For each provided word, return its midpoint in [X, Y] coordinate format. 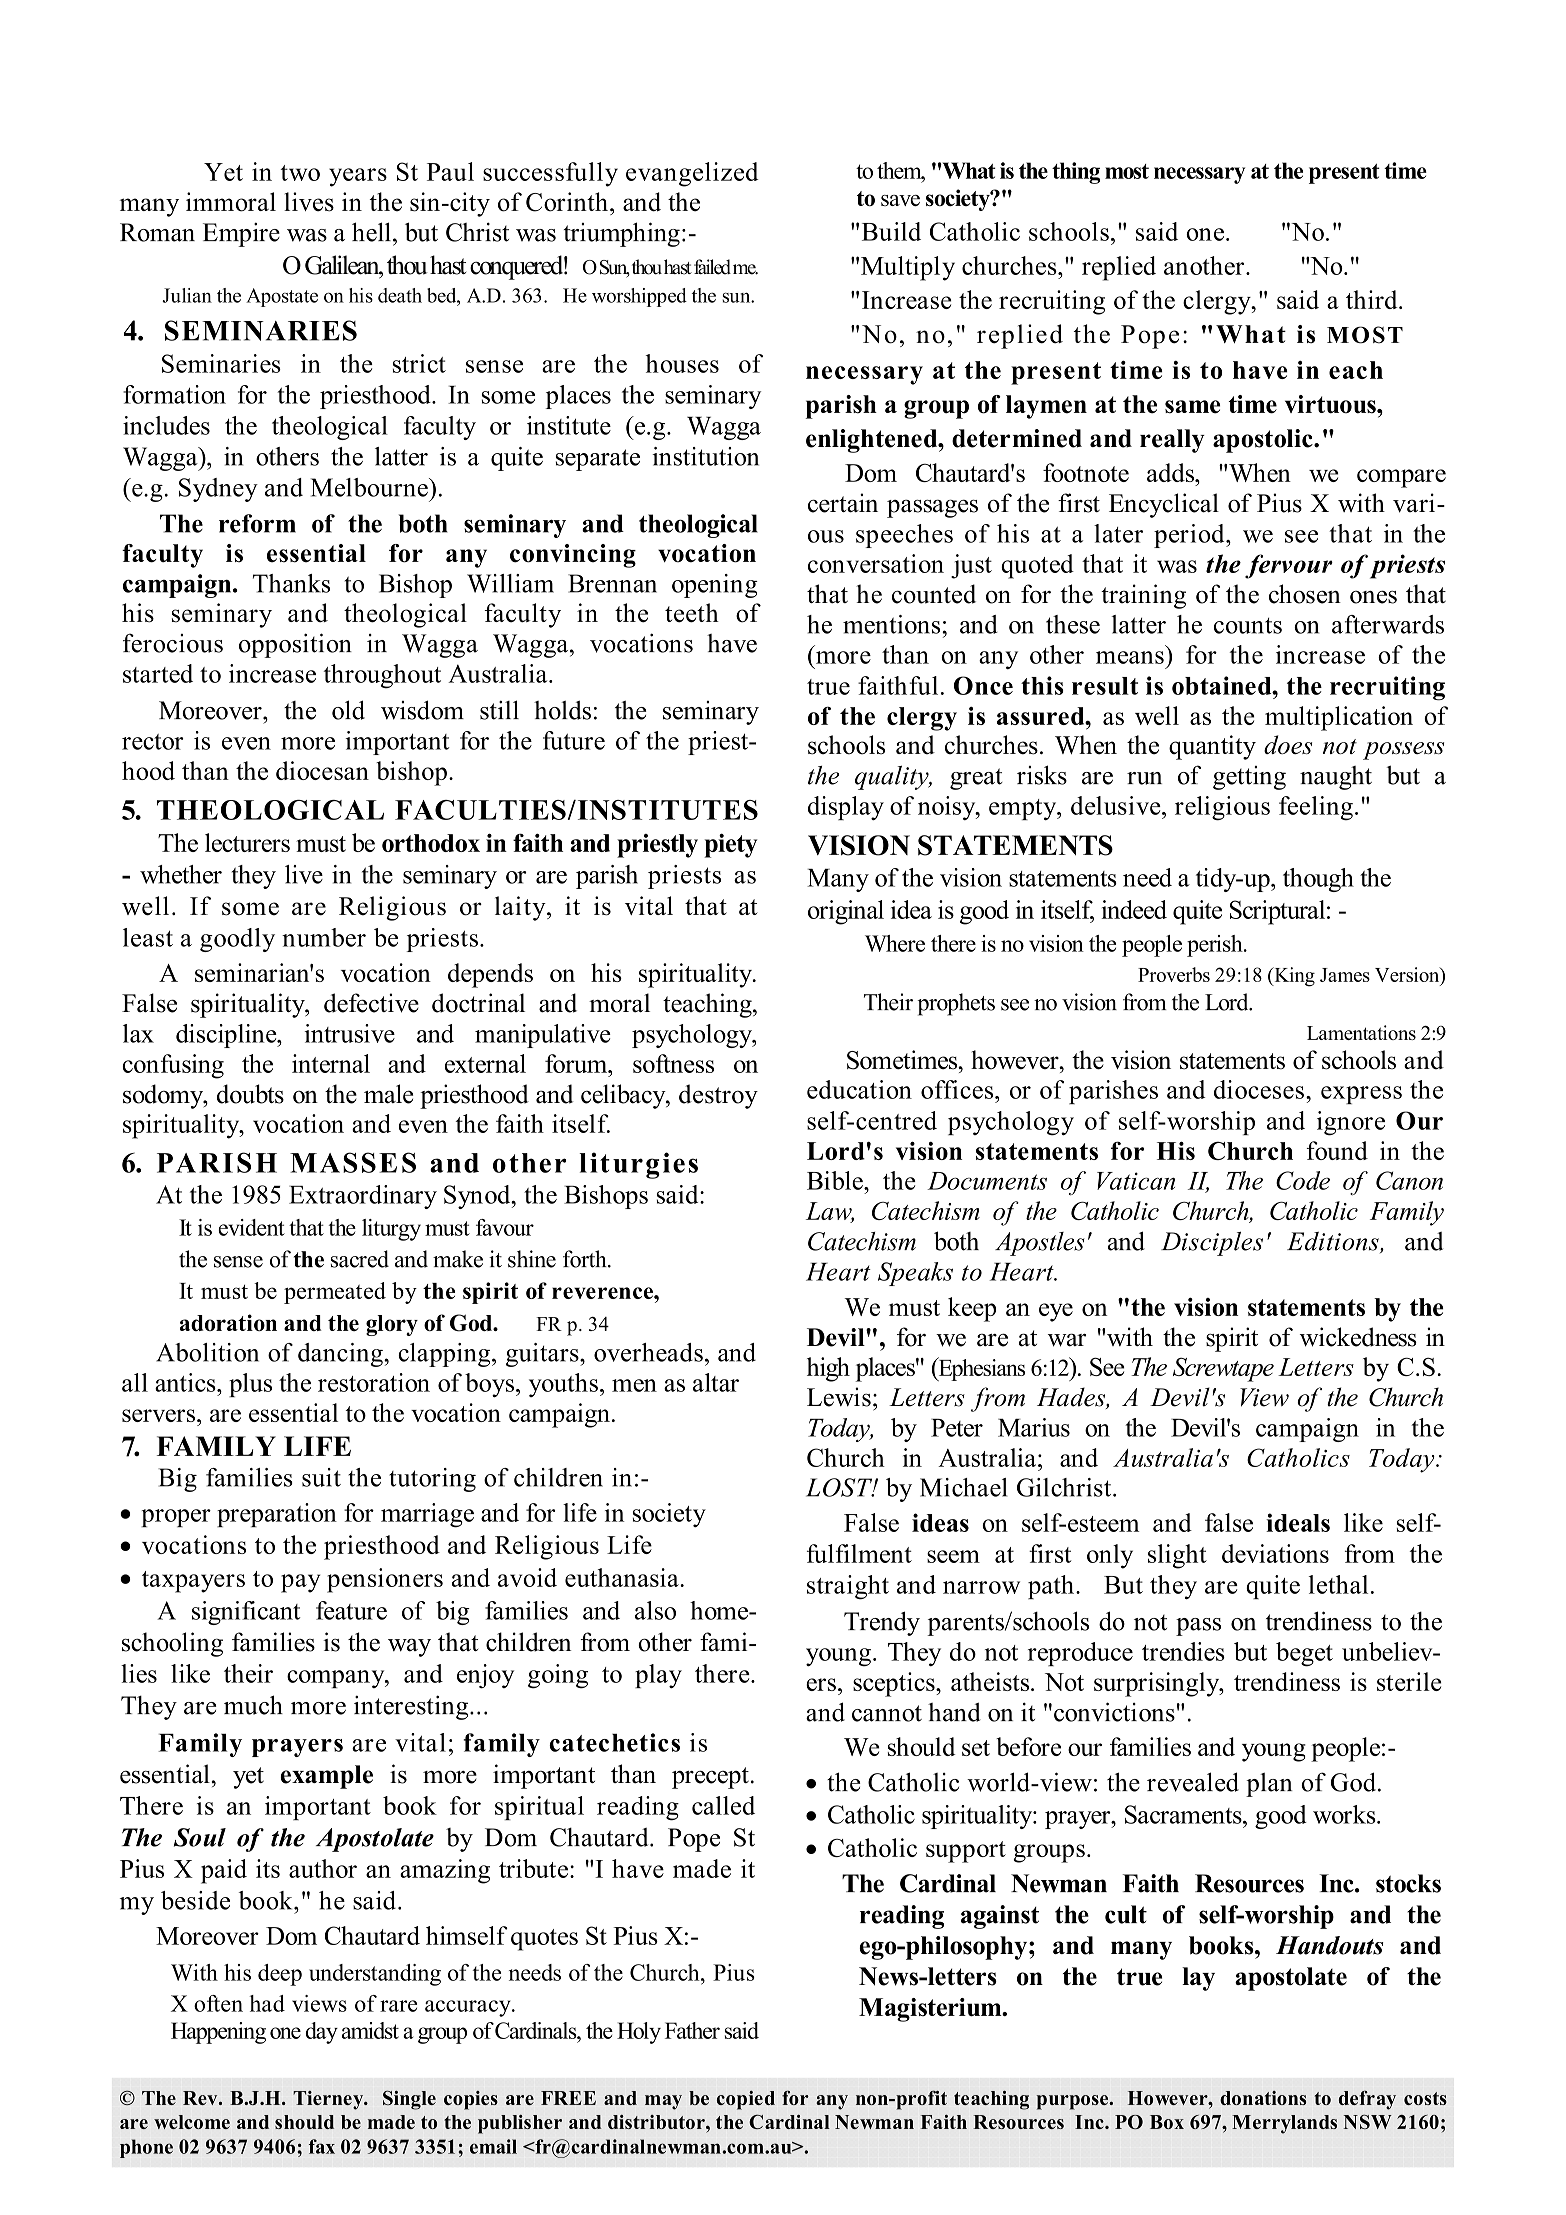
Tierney [329, 2100]
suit [321, 1477]
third [1373, 299]
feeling [1316, 808]
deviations [1275, 1553]
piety [730, 846]
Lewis [839, 1397]
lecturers [247, 842]
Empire [241, 234]
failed [712, 267]
